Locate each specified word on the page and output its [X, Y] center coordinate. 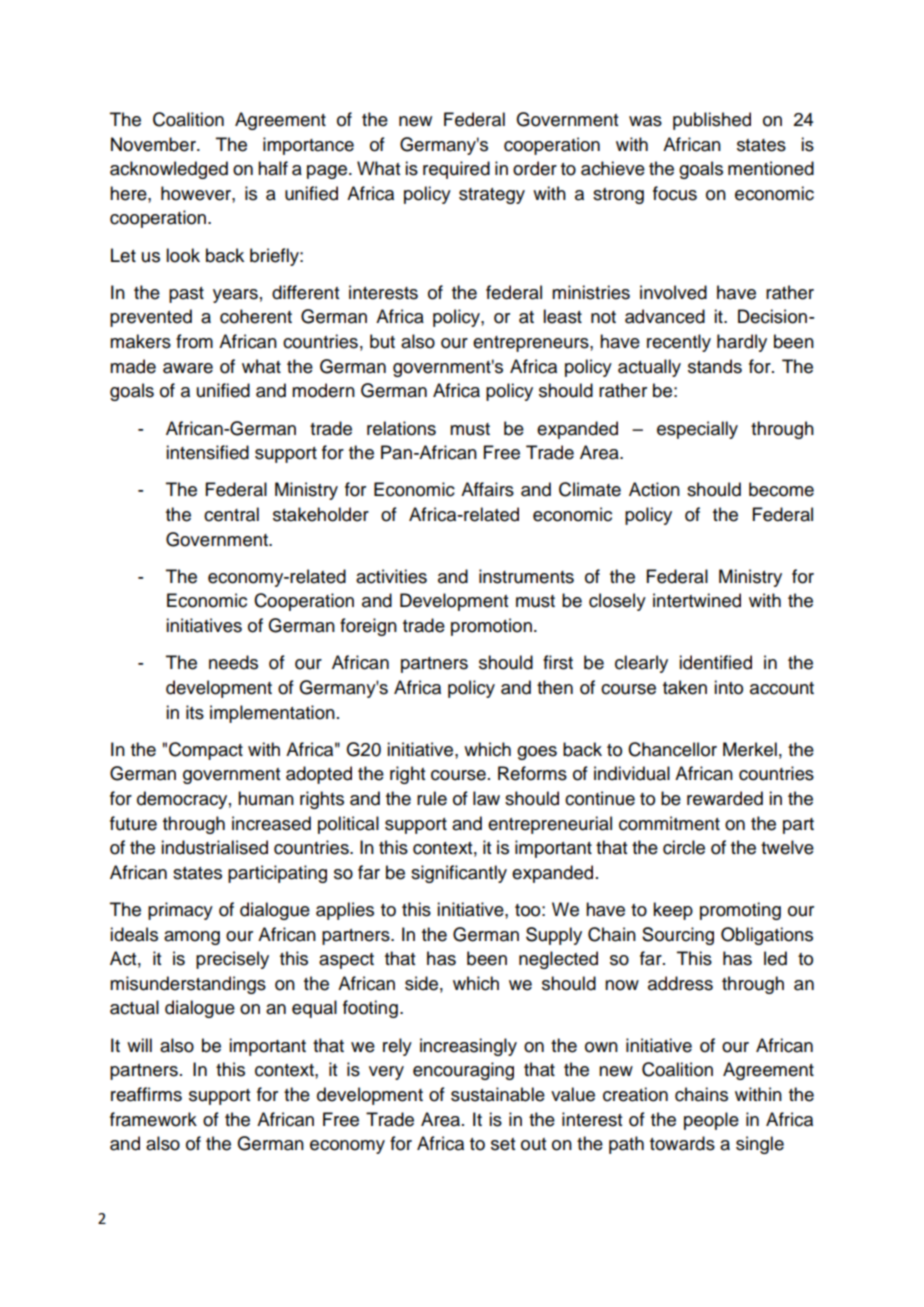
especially [697, 430]
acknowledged [169, 170]
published [712, 121]
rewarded [725, 798]
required [456, 170]
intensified [207, 452]
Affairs [487, 489]
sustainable [498, 1094]
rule [432, 798]
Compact [206, 751]
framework [153, 1119]
